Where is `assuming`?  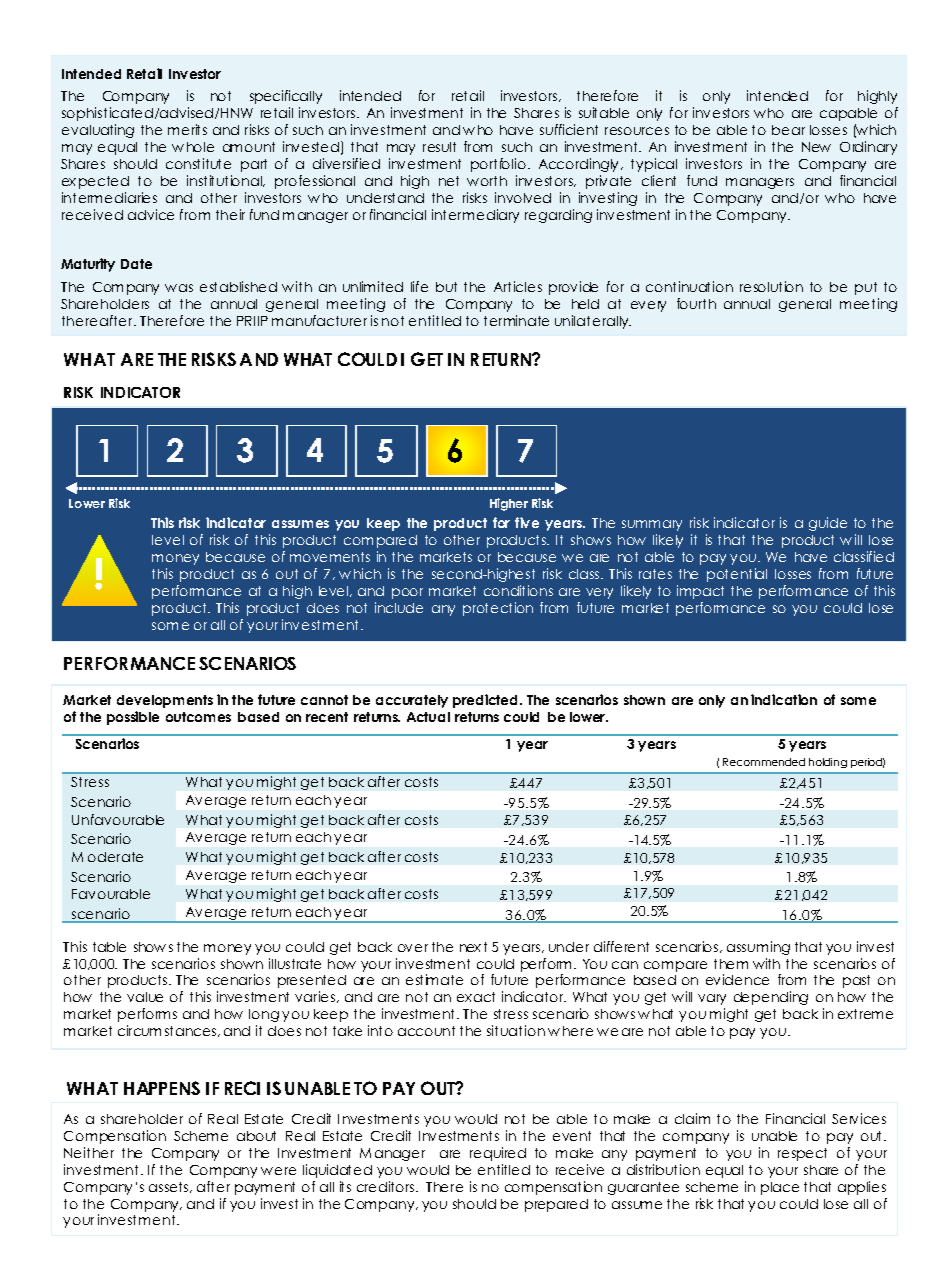 assuming is located at coordinates (758, 948).
